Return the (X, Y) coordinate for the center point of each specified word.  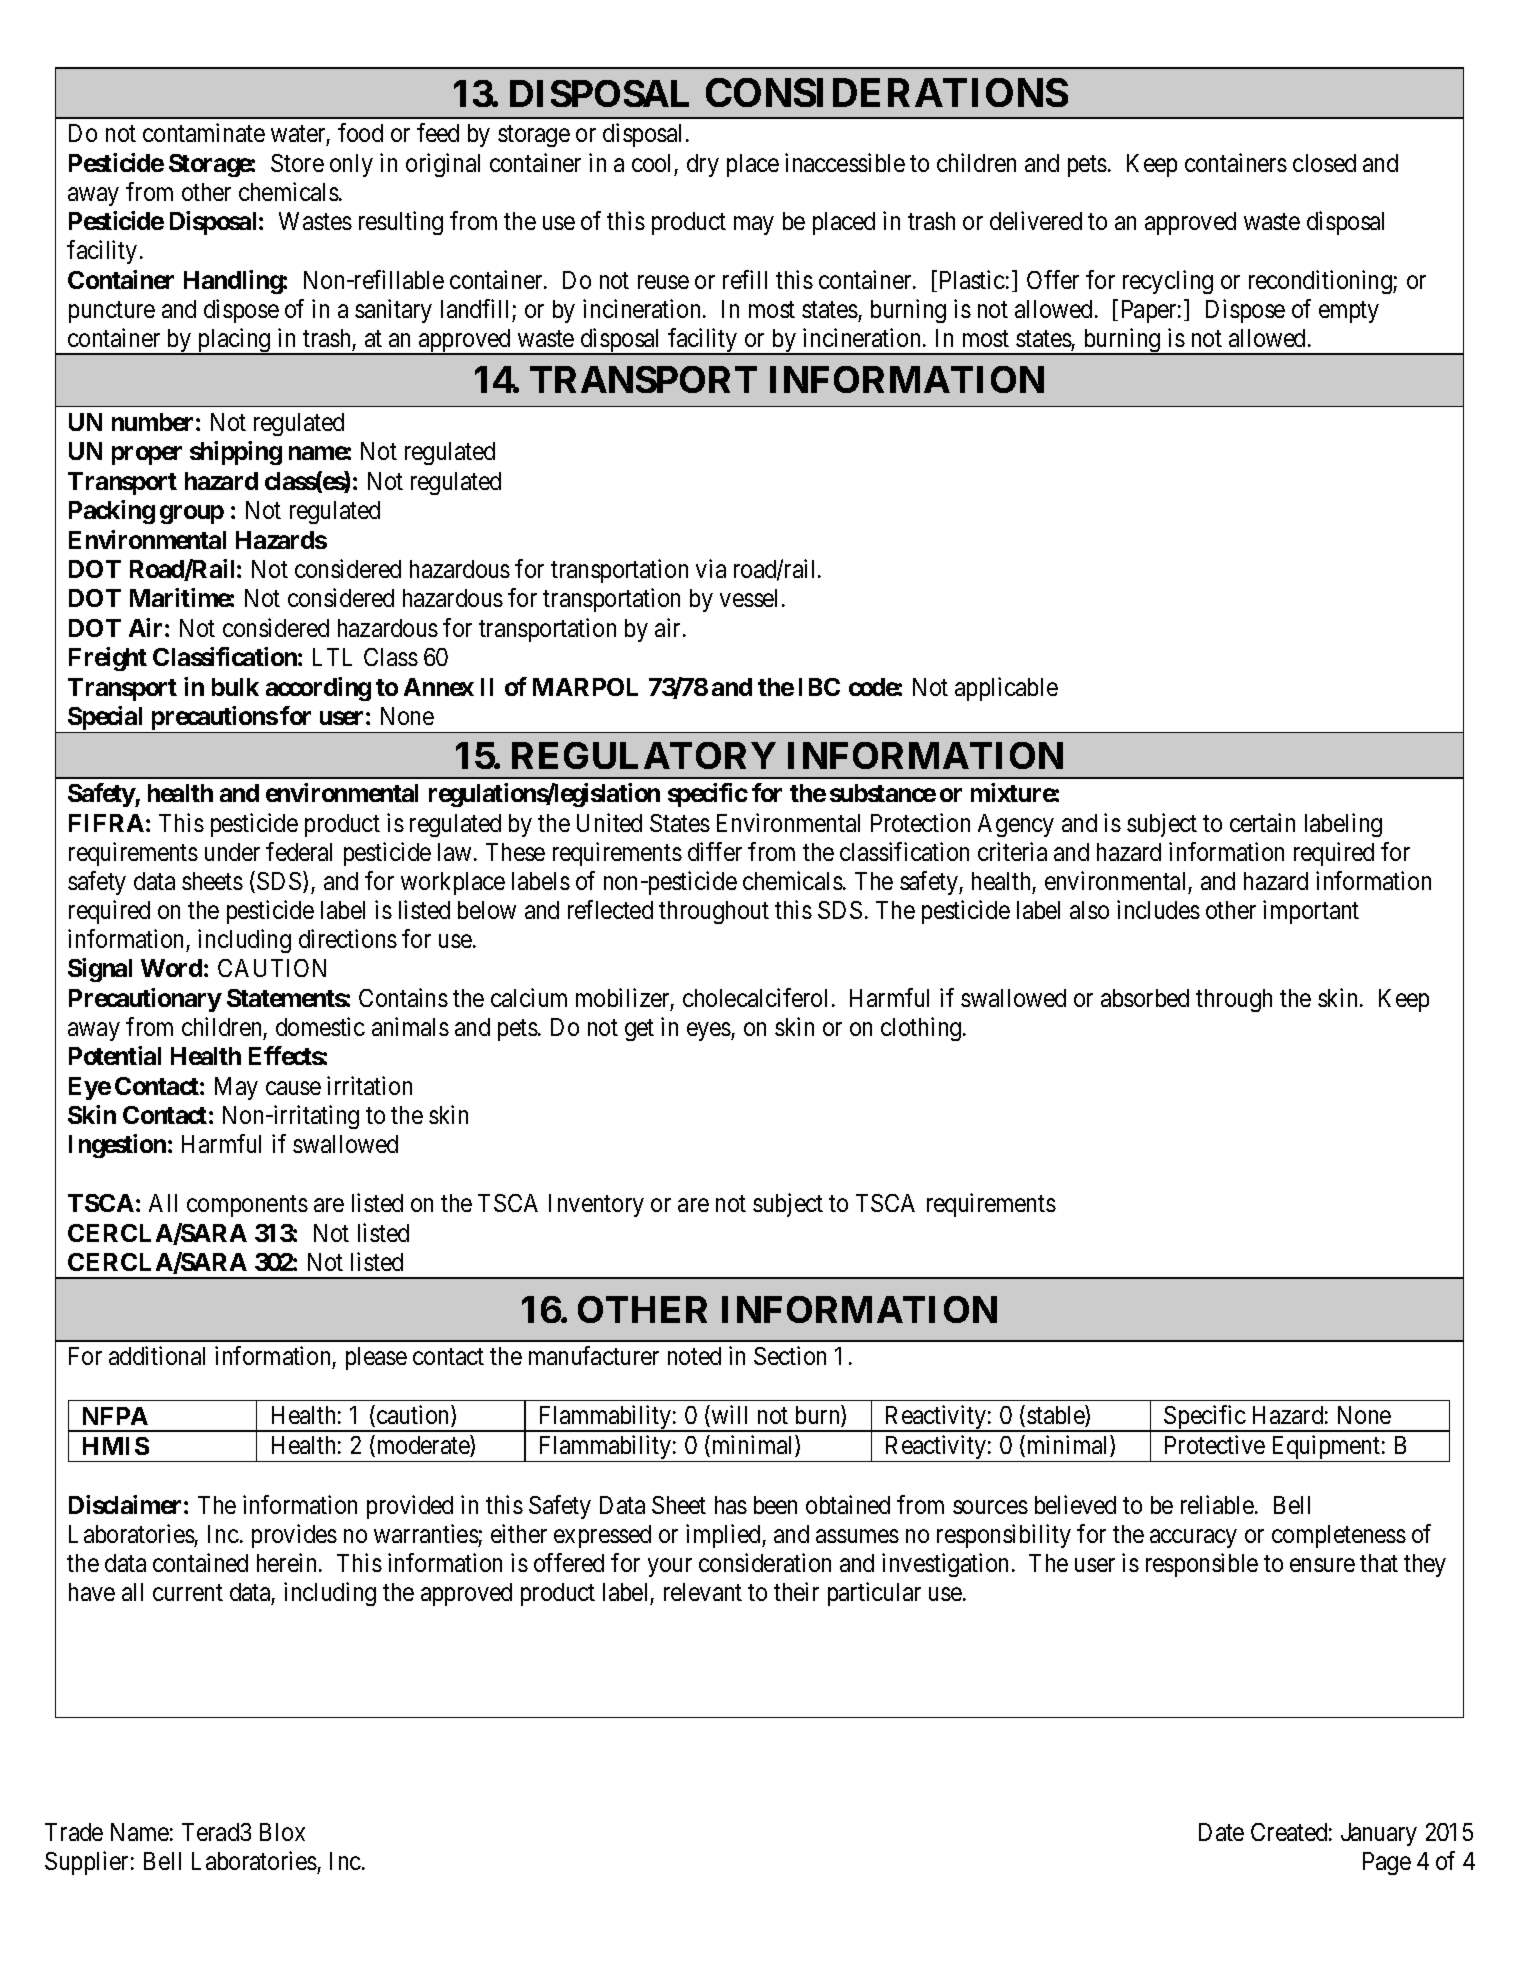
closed (1324, 163)
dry (703, 165)
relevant (703, 1592)
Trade (74, 1832)
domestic (320, 1026)
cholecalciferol (755, 997)
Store (297, 163)
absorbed (1145, 998)
